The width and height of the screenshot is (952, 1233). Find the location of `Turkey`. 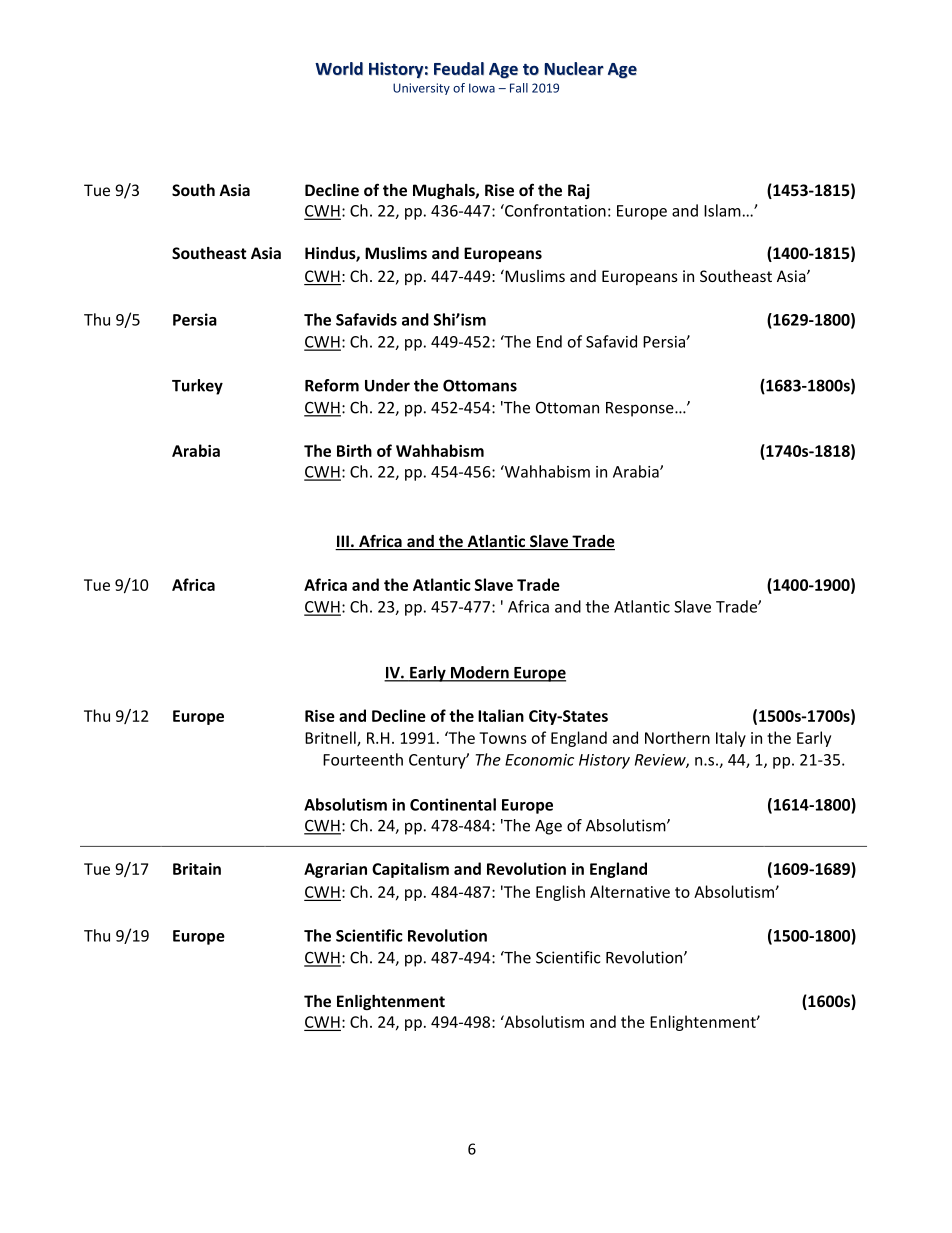

Turkey is located at coordinates (197, 387).
